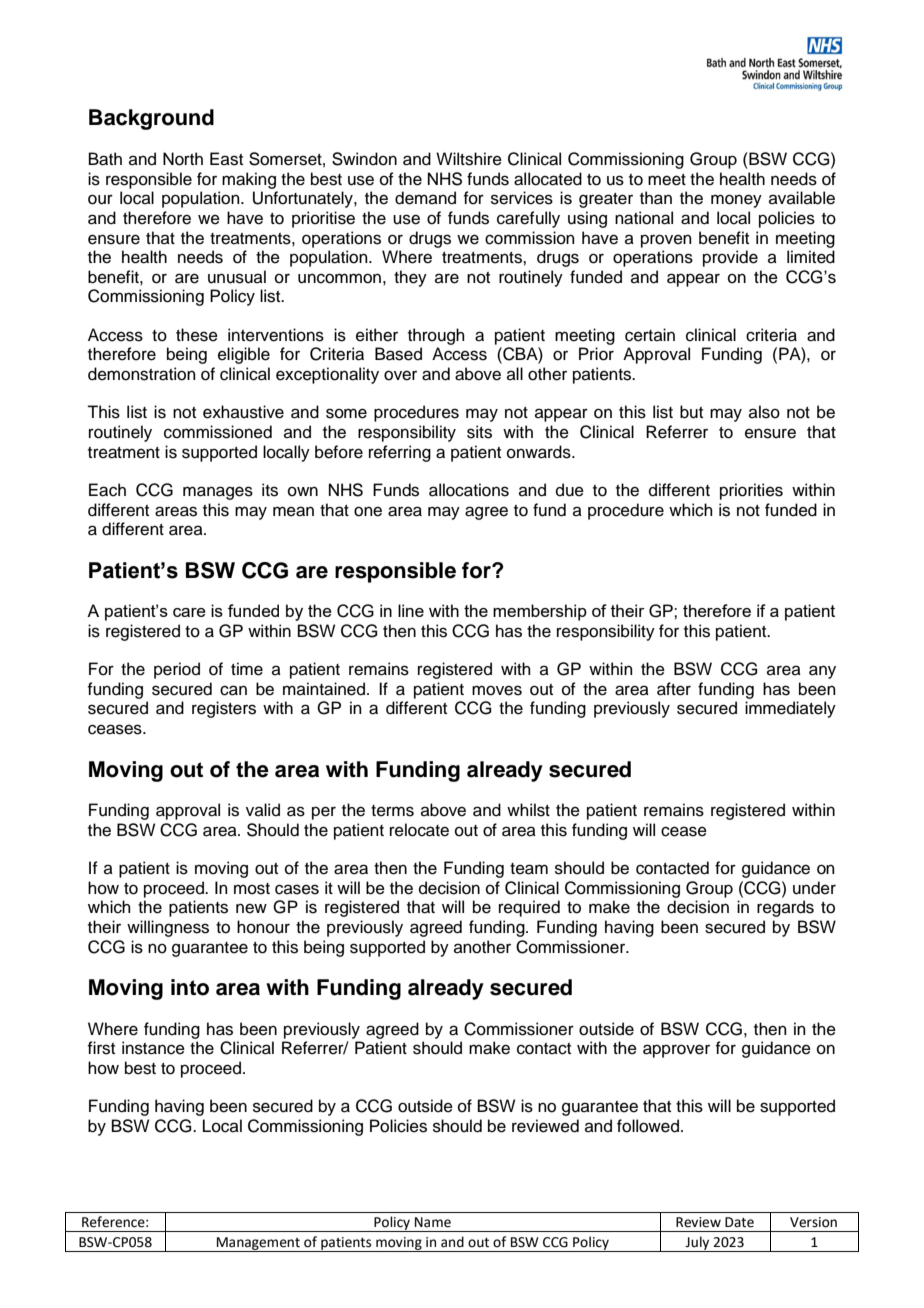 The height and width of the document is (1308, 924). I want to click on Wiltshire, so click(469, 159).
